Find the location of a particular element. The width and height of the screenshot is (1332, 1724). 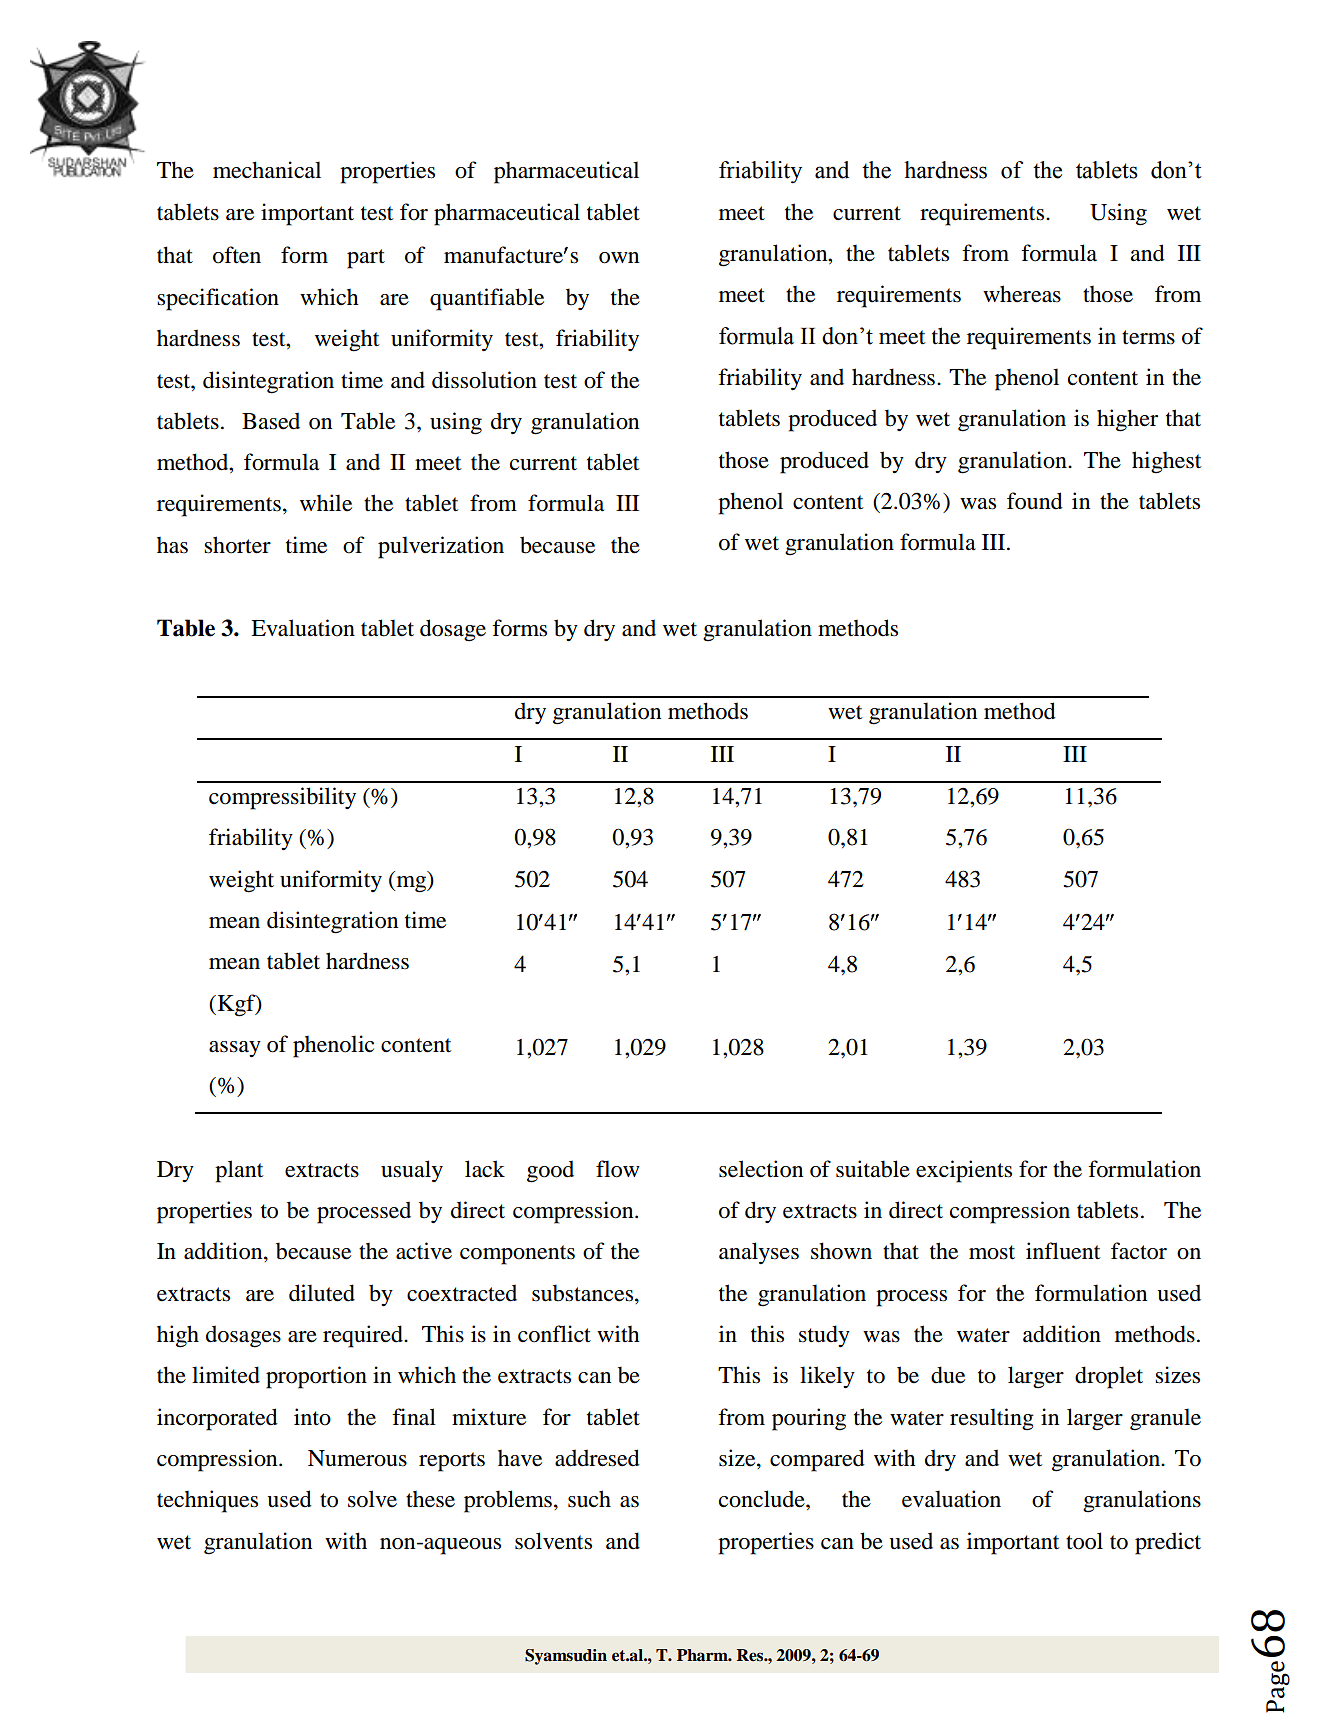

while is located at coordinates (326, 503).
